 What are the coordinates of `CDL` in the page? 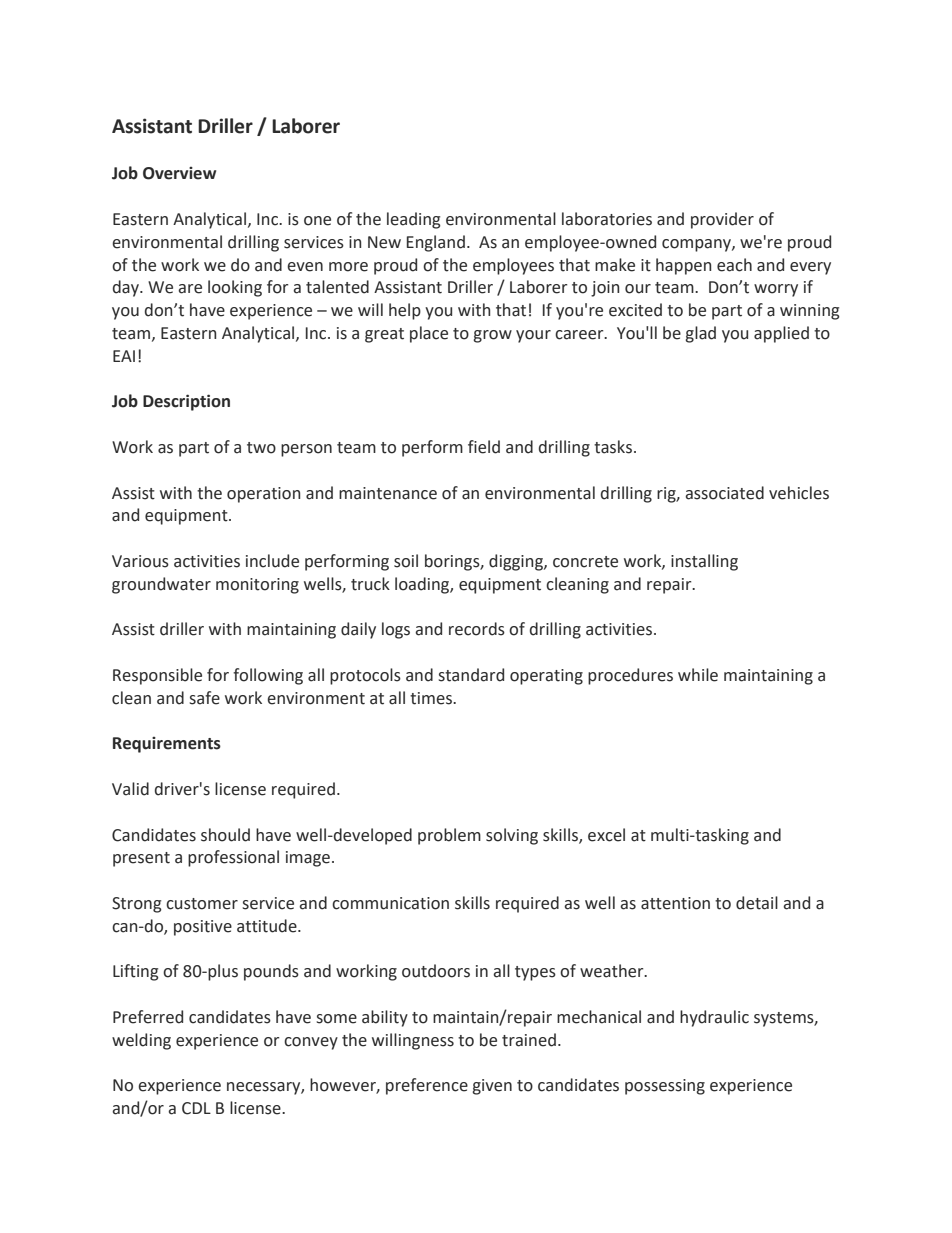 It's located at (196, 1108).
